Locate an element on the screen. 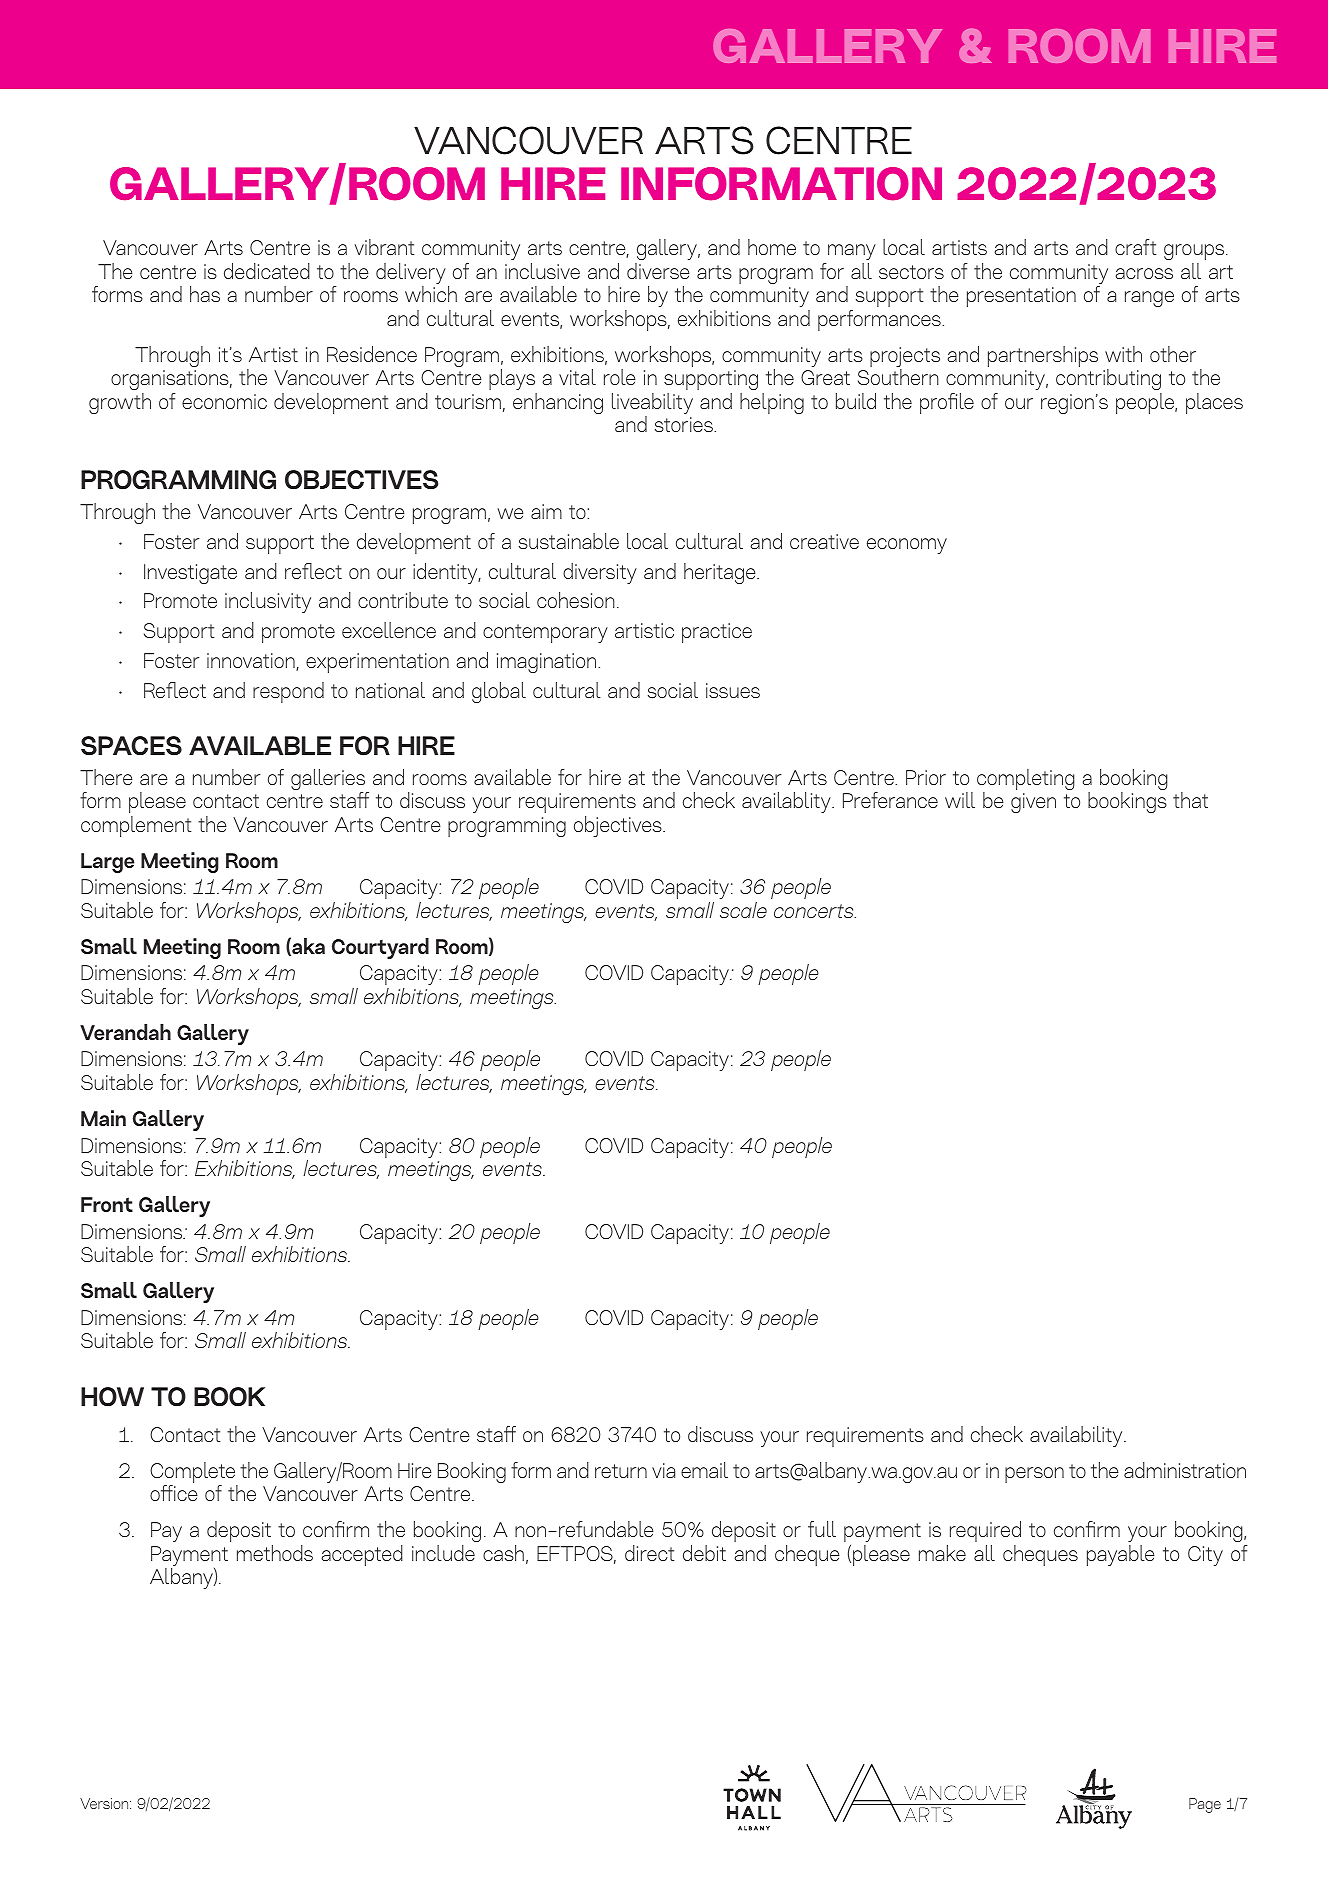  diverse is located at coordinates (658, 271).
